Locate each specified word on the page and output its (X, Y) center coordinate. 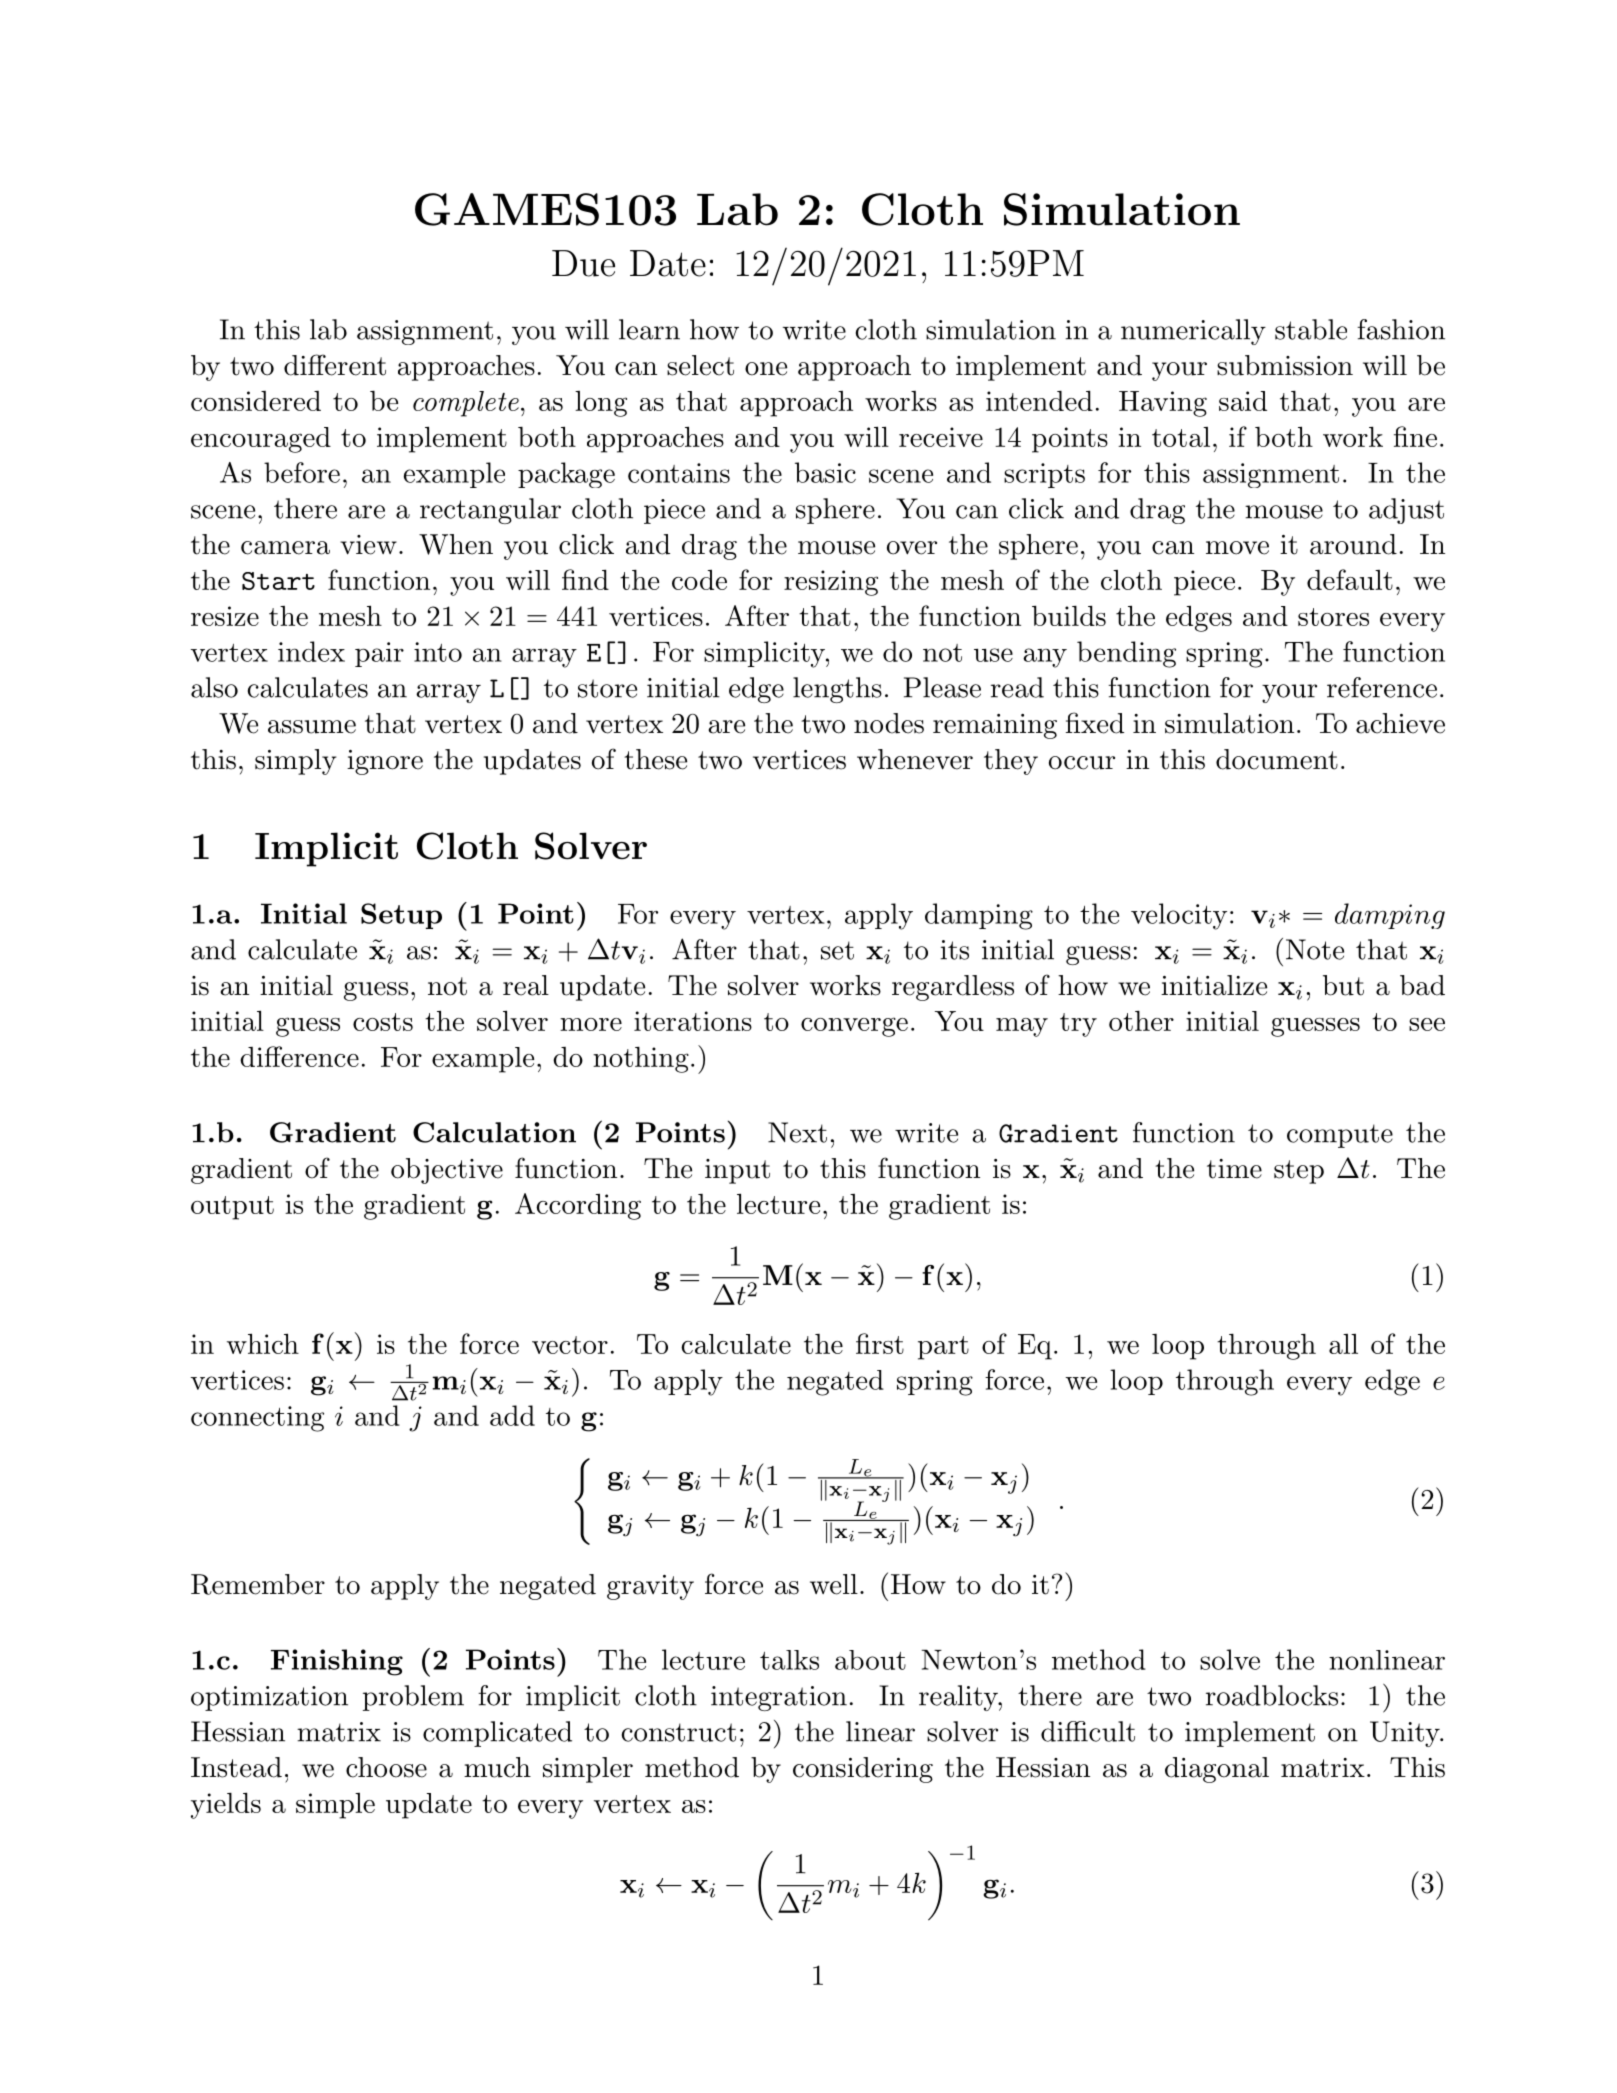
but (1343, 985)
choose (386, 1767)
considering (863, 1770)
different (335, 365)
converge (854, 1027)
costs (383, 1022)
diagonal (1217, 1770)
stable (1311, 329)
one (766, 369)
